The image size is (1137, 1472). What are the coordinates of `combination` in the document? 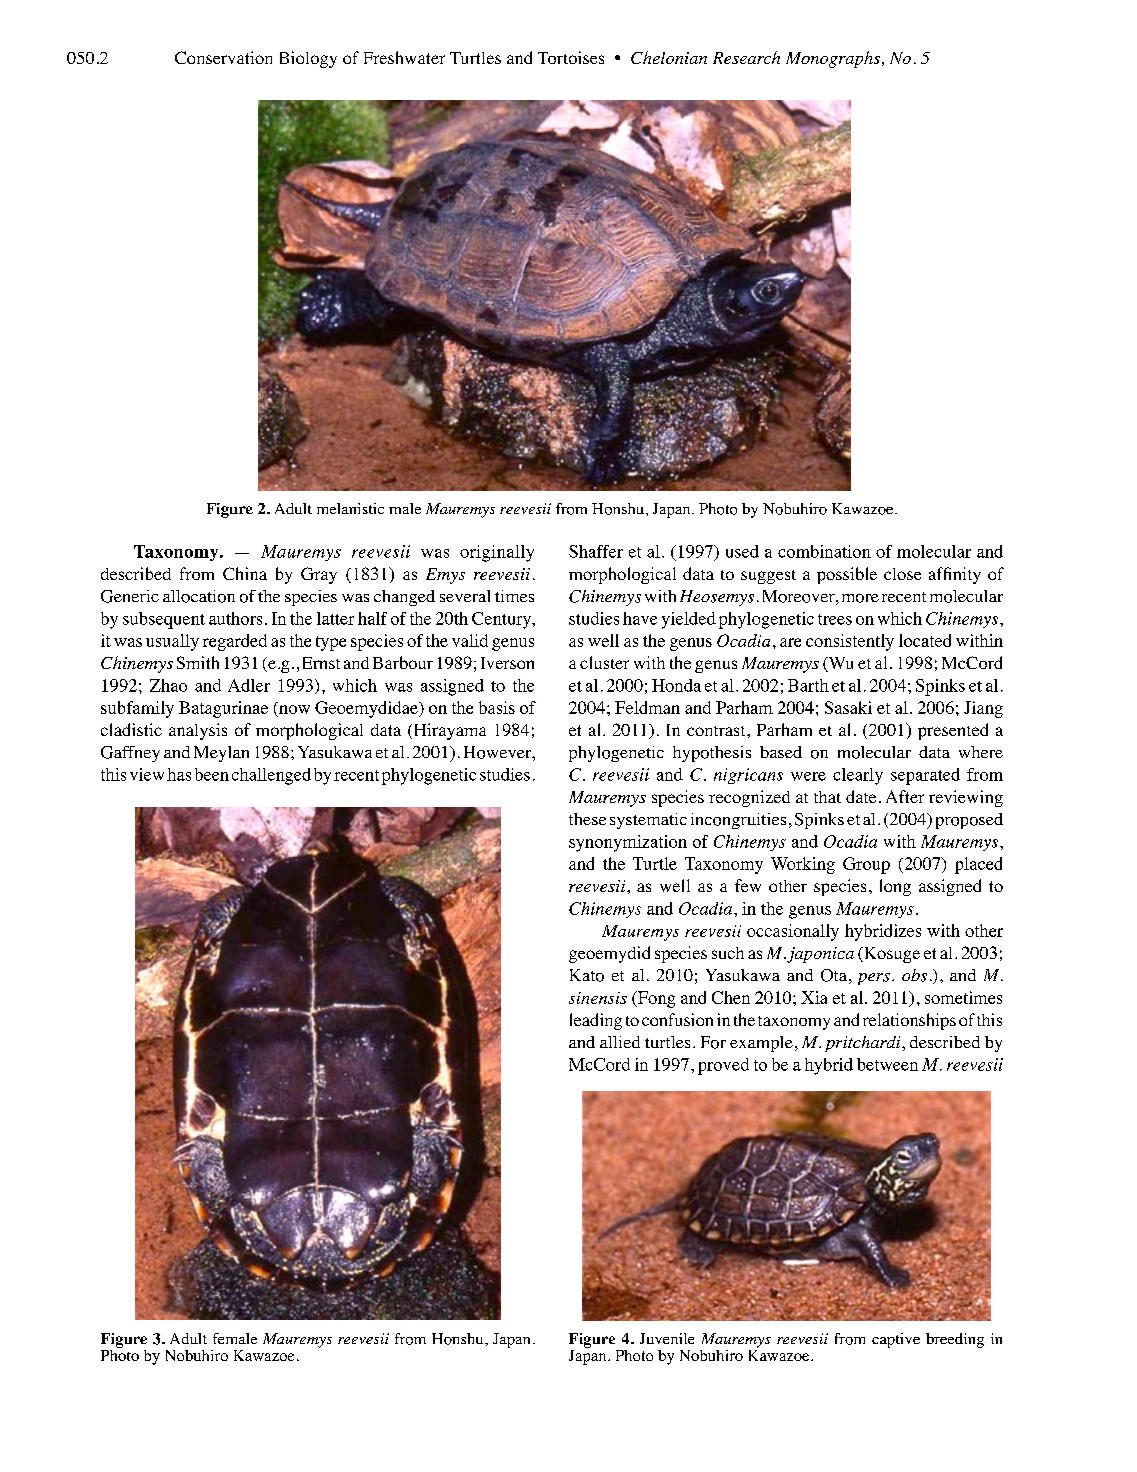 It's located at (824, 551).
